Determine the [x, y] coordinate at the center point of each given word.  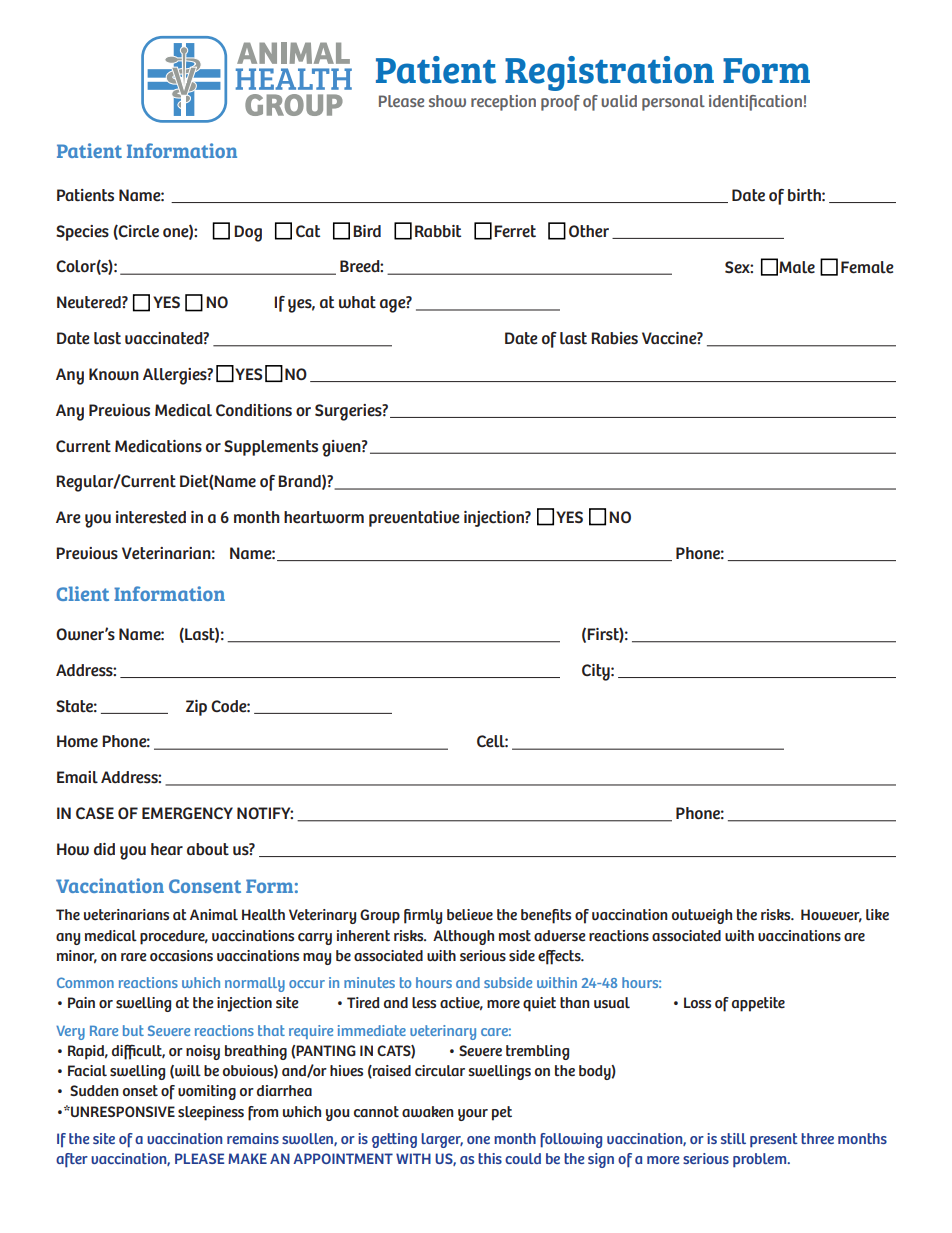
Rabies [614, 338]
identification [755, 103]
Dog [248, 233]
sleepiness [211, 1113]
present [774, 1140]
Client [82, 593]
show [447, 101]
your [473, 1115]
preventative [414, 519]
